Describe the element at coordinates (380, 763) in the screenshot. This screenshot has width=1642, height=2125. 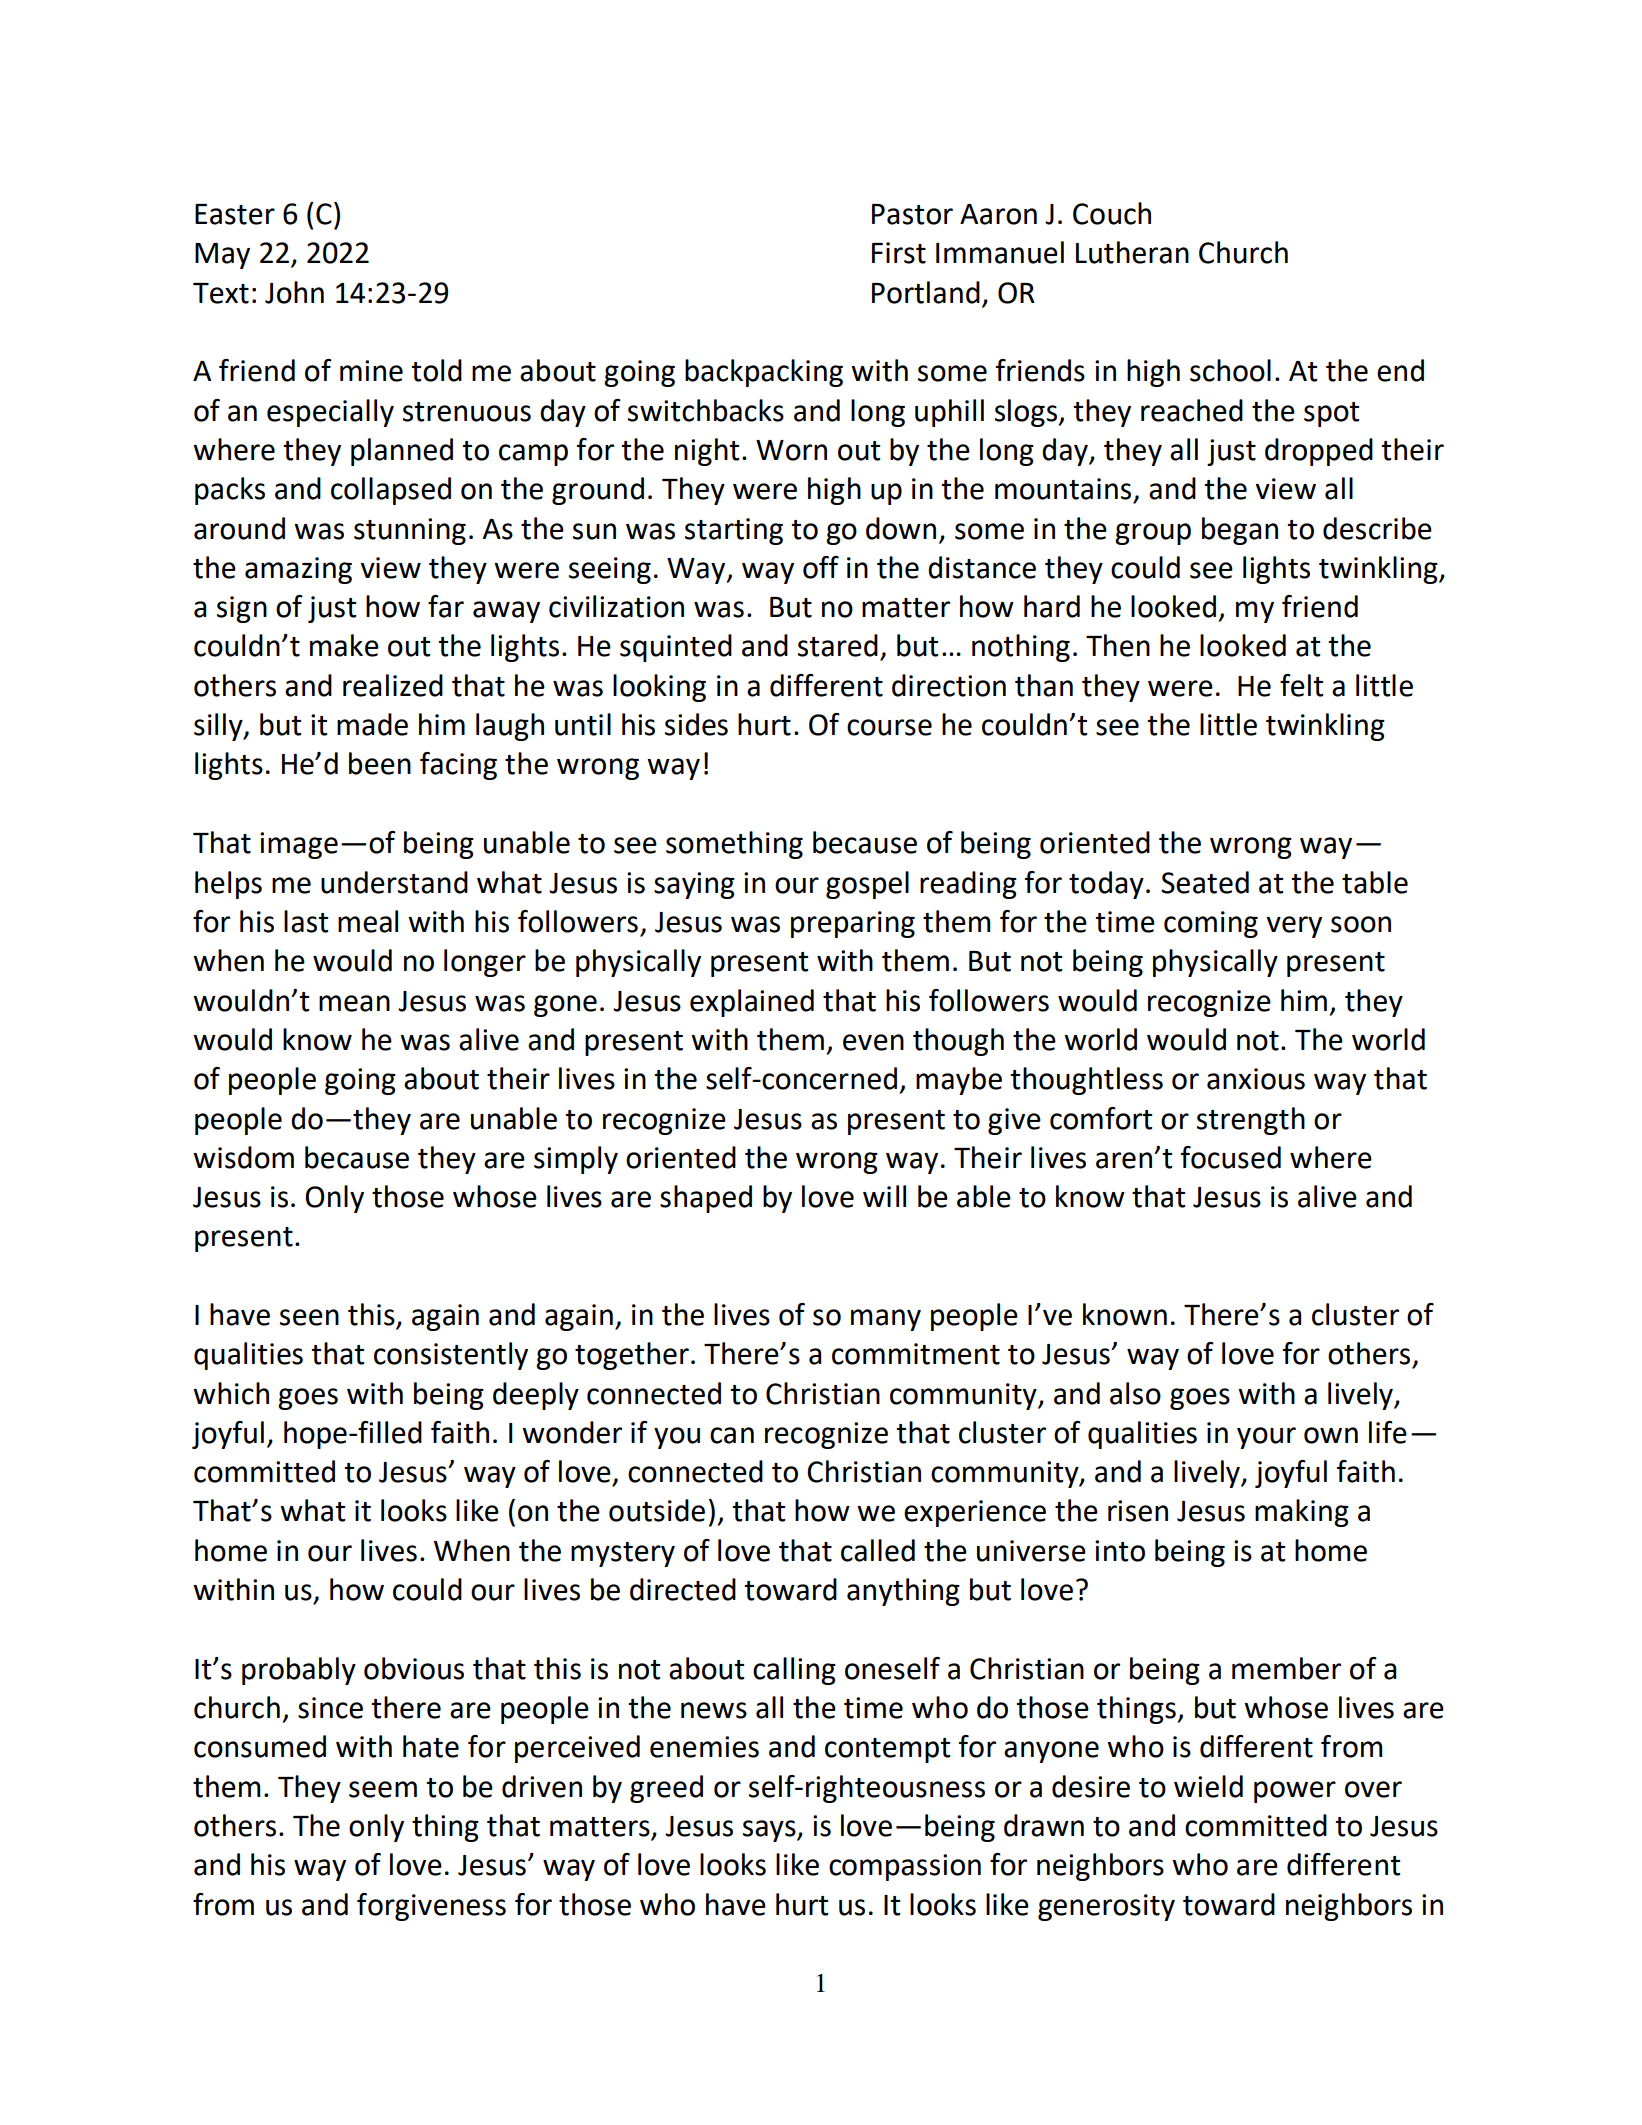
I see `been` at that location.
